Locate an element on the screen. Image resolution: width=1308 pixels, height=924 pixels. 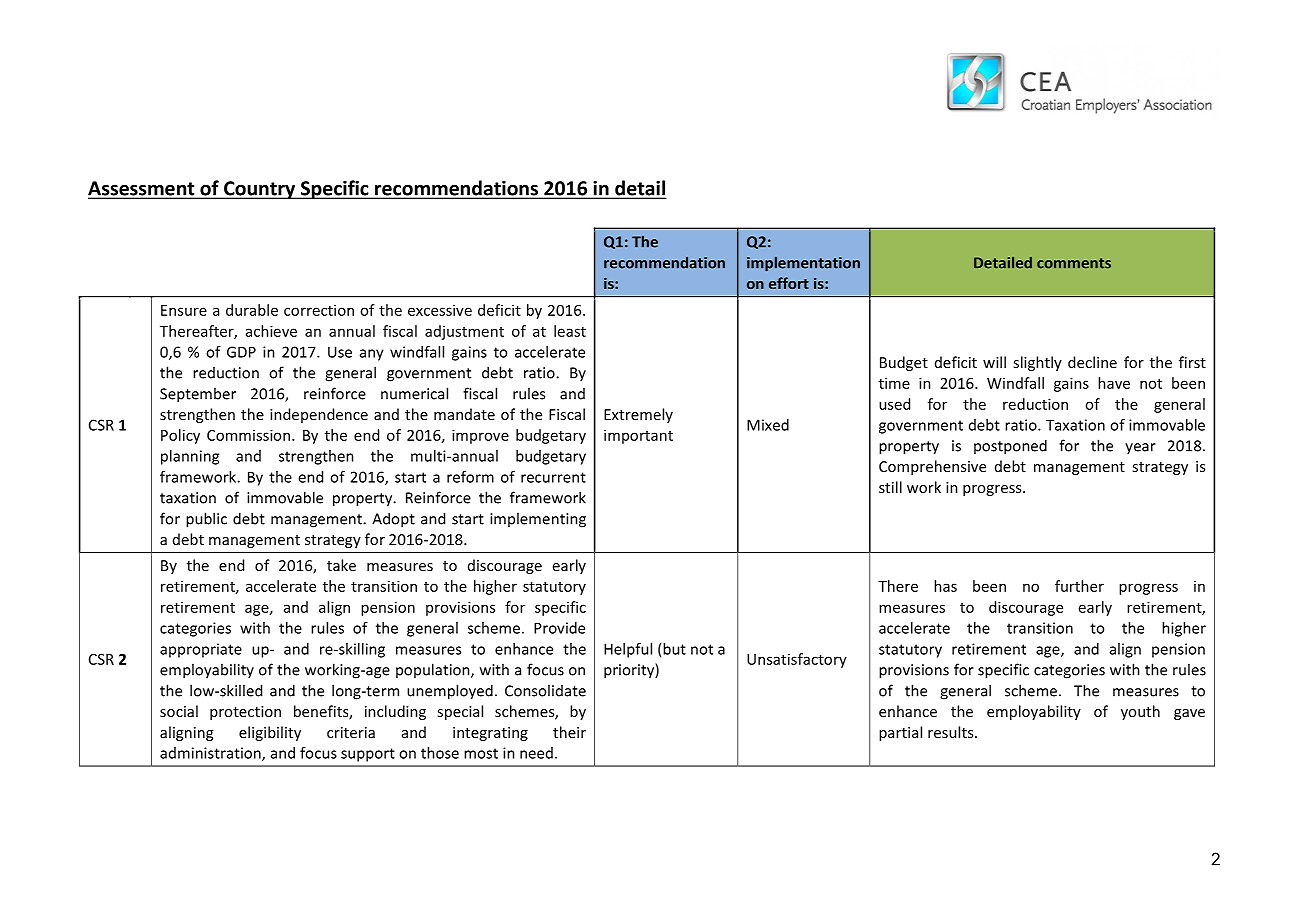
achieve is located at coordinates (271, 331).
